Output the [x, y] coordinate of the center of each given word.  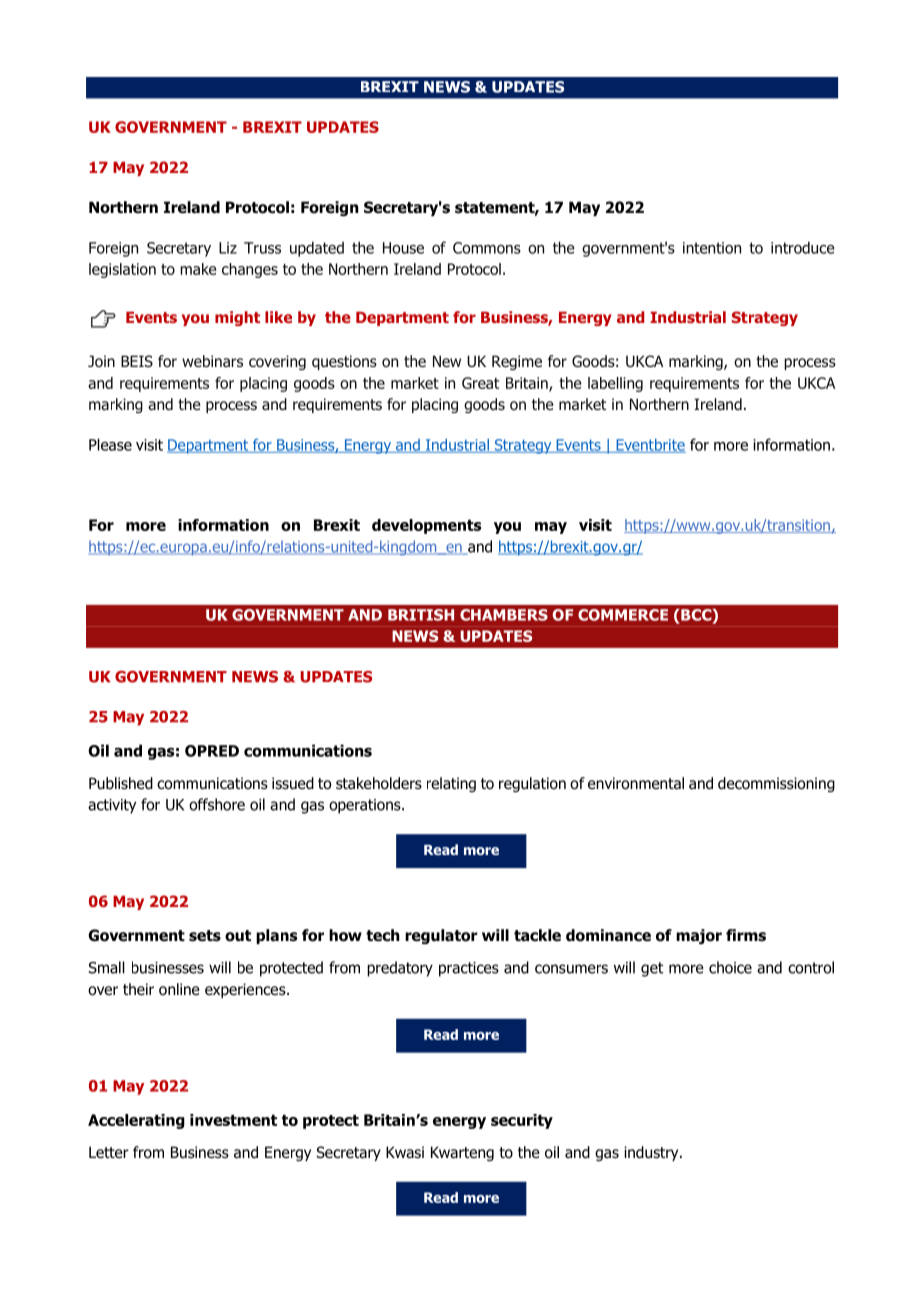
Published [121, 783]
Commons [487, 248]
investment [233, 1120]
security [522, 1121]
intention [712, 248]
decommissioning [776, 784]
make [198, 269]
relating [451, 784]
